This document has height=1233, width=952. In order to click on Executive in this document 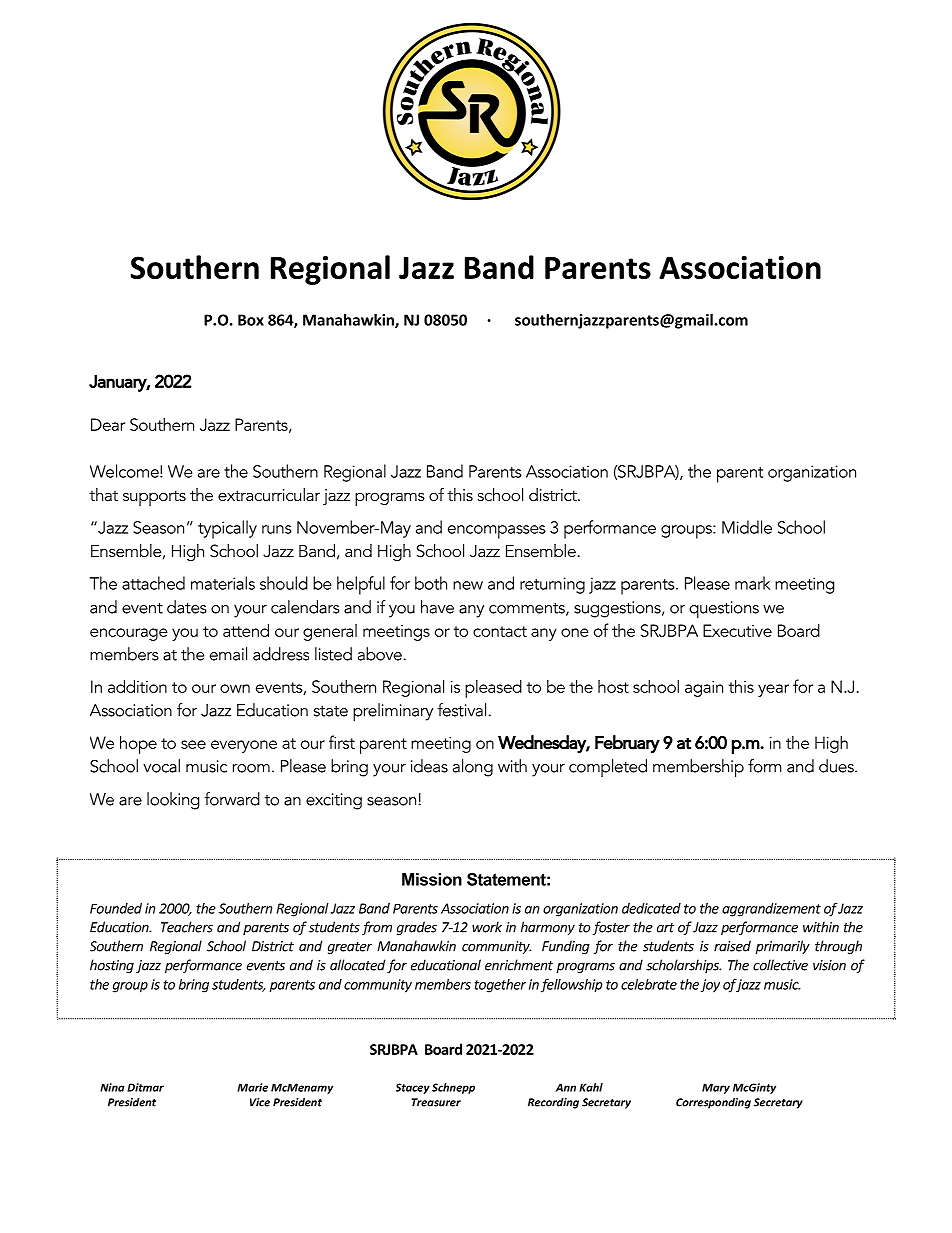, I will do `click(737, 630)`.
